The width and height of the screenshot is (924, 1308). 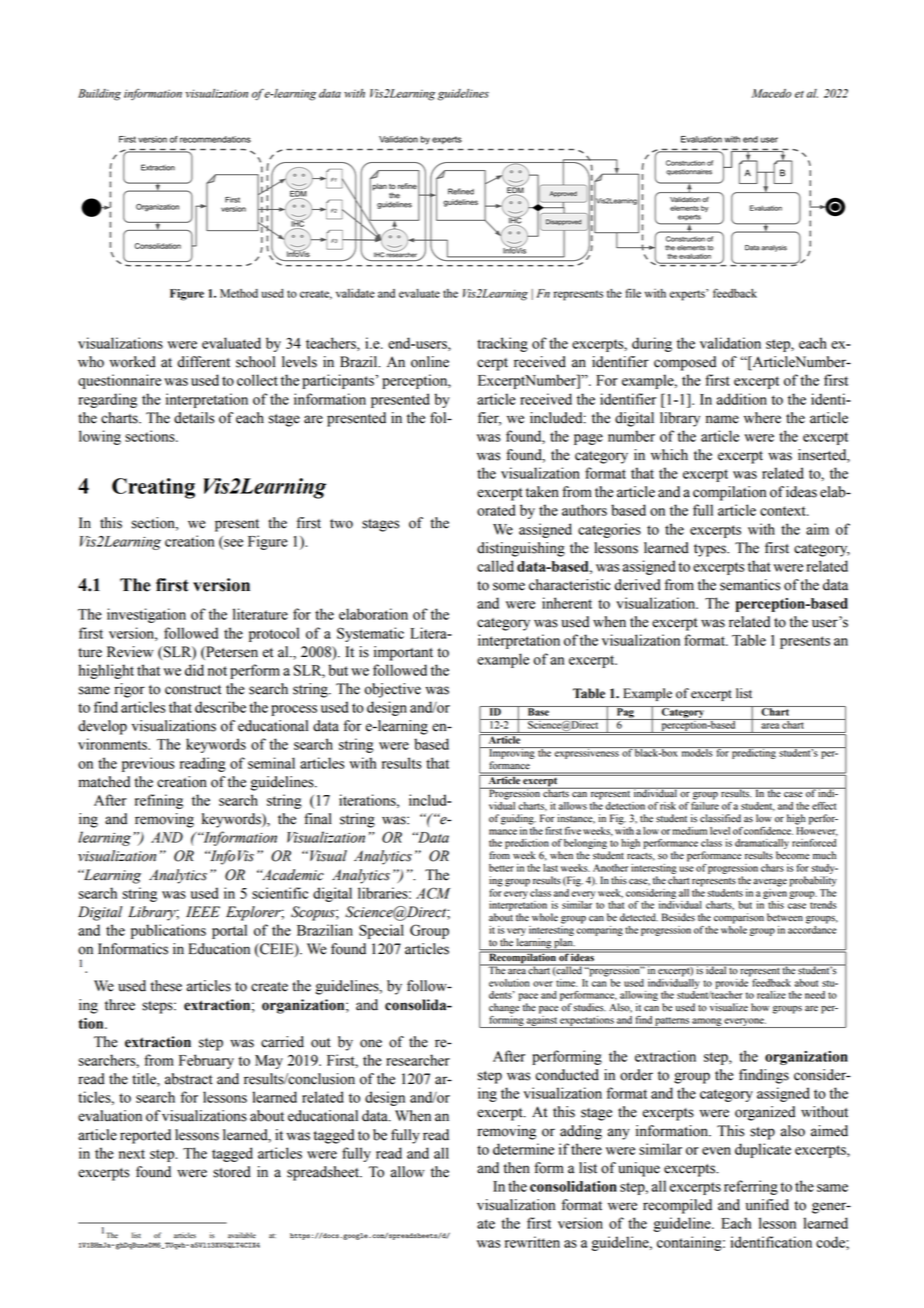 I want to click on did, so click(x=194, y=670).
